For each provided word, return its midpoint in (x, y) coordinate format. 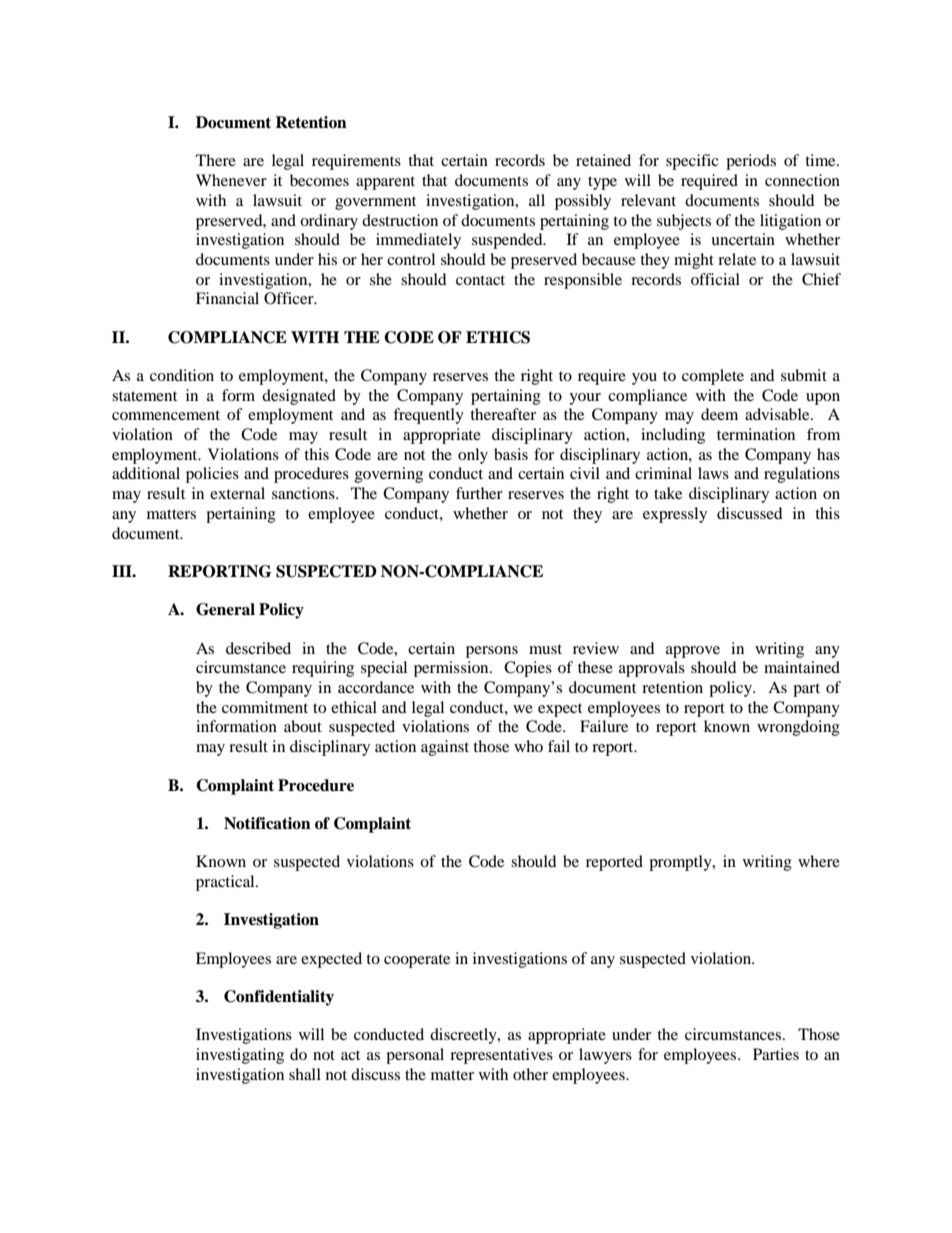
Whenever (231, 180)
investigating (240, 1056)
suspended (508, 241)
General (225, 609)
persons (492, 652)
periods (751, 162)
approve (693, 652)
